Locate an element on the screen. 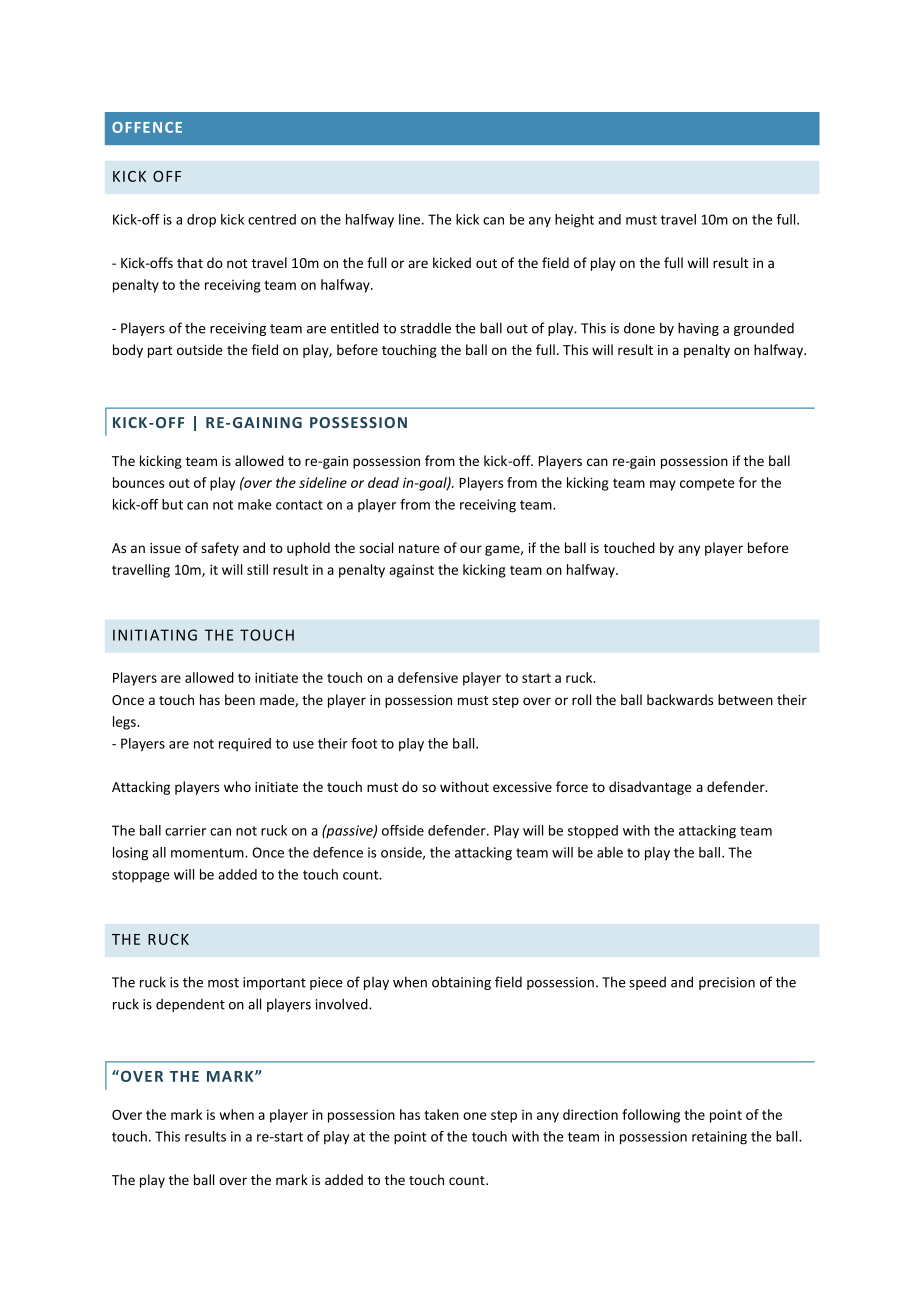  having is located at coordinates (698, 329).
